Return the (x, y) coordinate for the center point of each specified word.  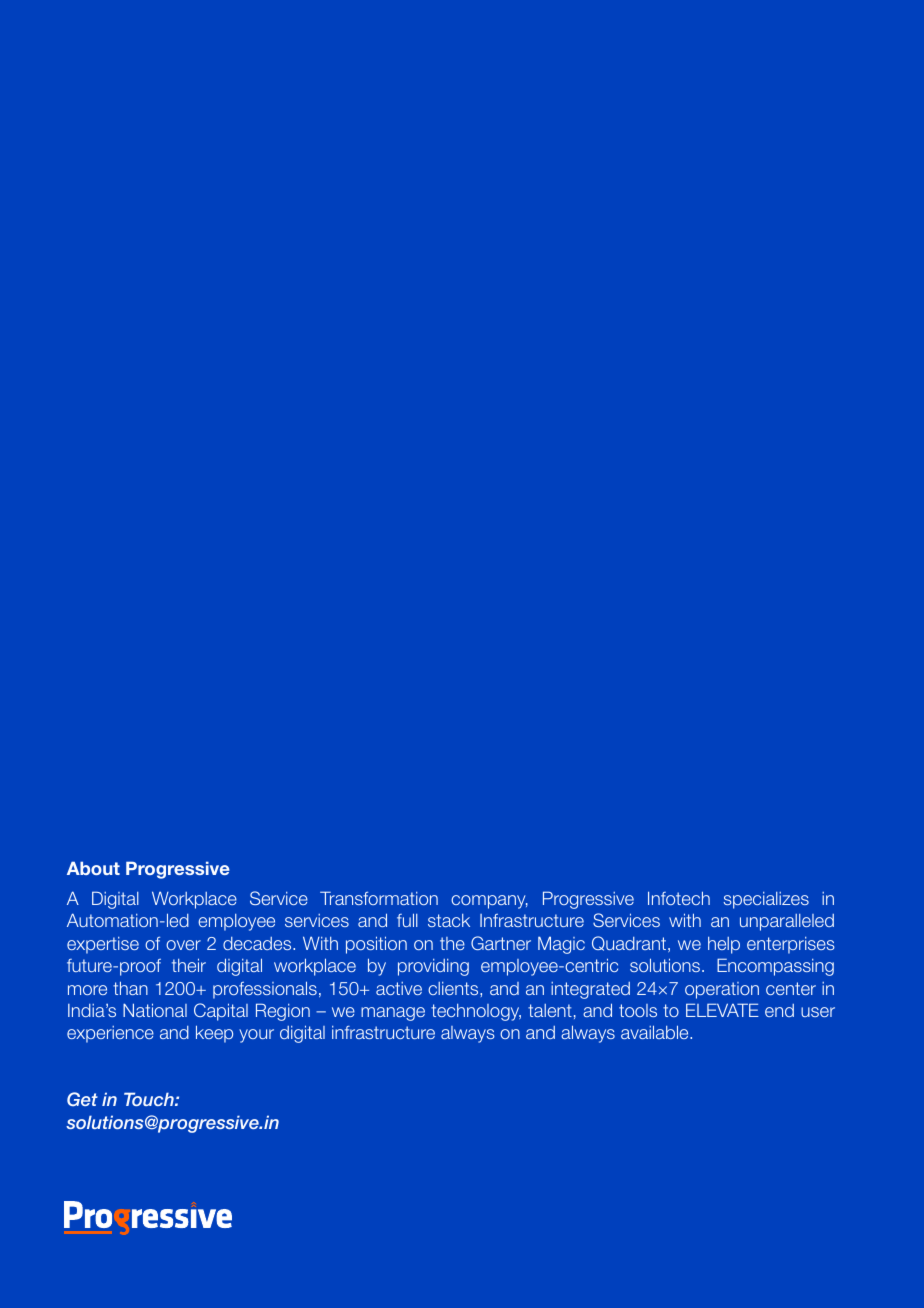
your (256, 1036)
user (818, 1012)
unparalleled (787, 922)
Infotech (679, 898)
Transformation (379, 898)
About (93, 868)
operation (722, 990)
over (183, 945)
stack (449, 920)
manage (393, 1014)
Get (82, 1099)
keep (214, 1034)
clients (454, 988)
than (130, 988)
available (656, 1032)
